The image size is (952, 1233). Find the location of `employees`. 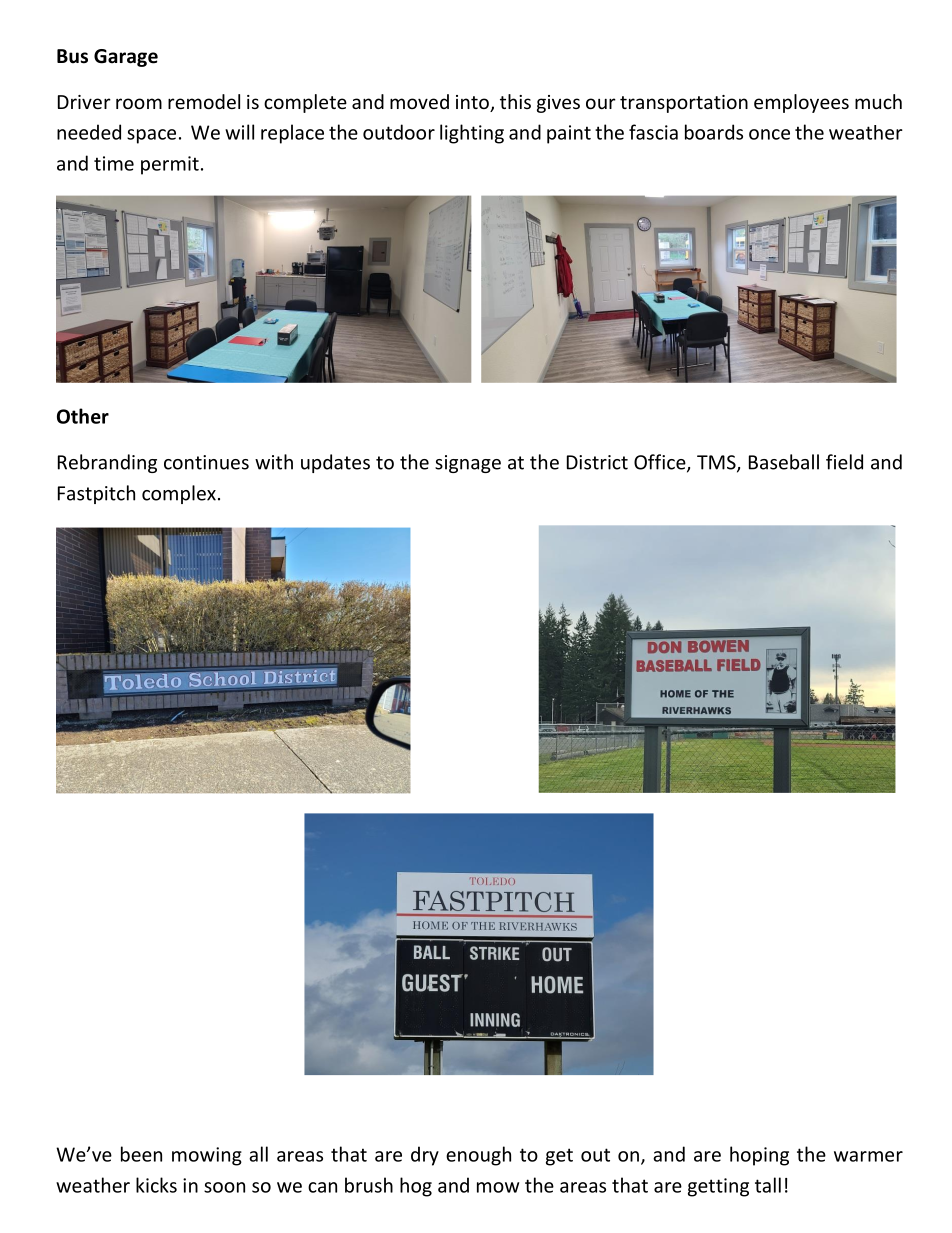

employees is located at coordinates (801, 103).
